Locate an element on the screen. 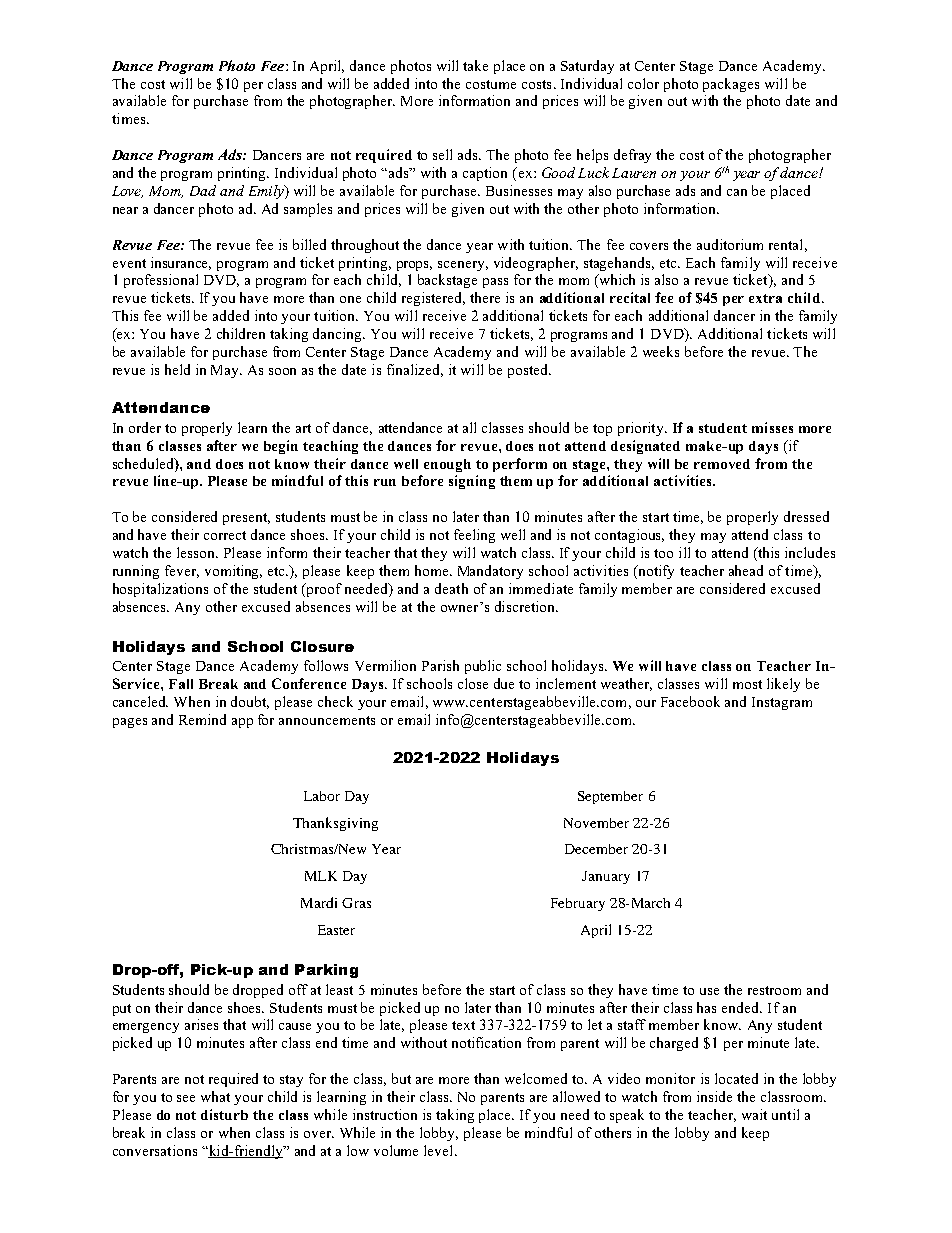 The height and width of the screenshot is (1233, 952). order is located at coordinates (145, 427).
